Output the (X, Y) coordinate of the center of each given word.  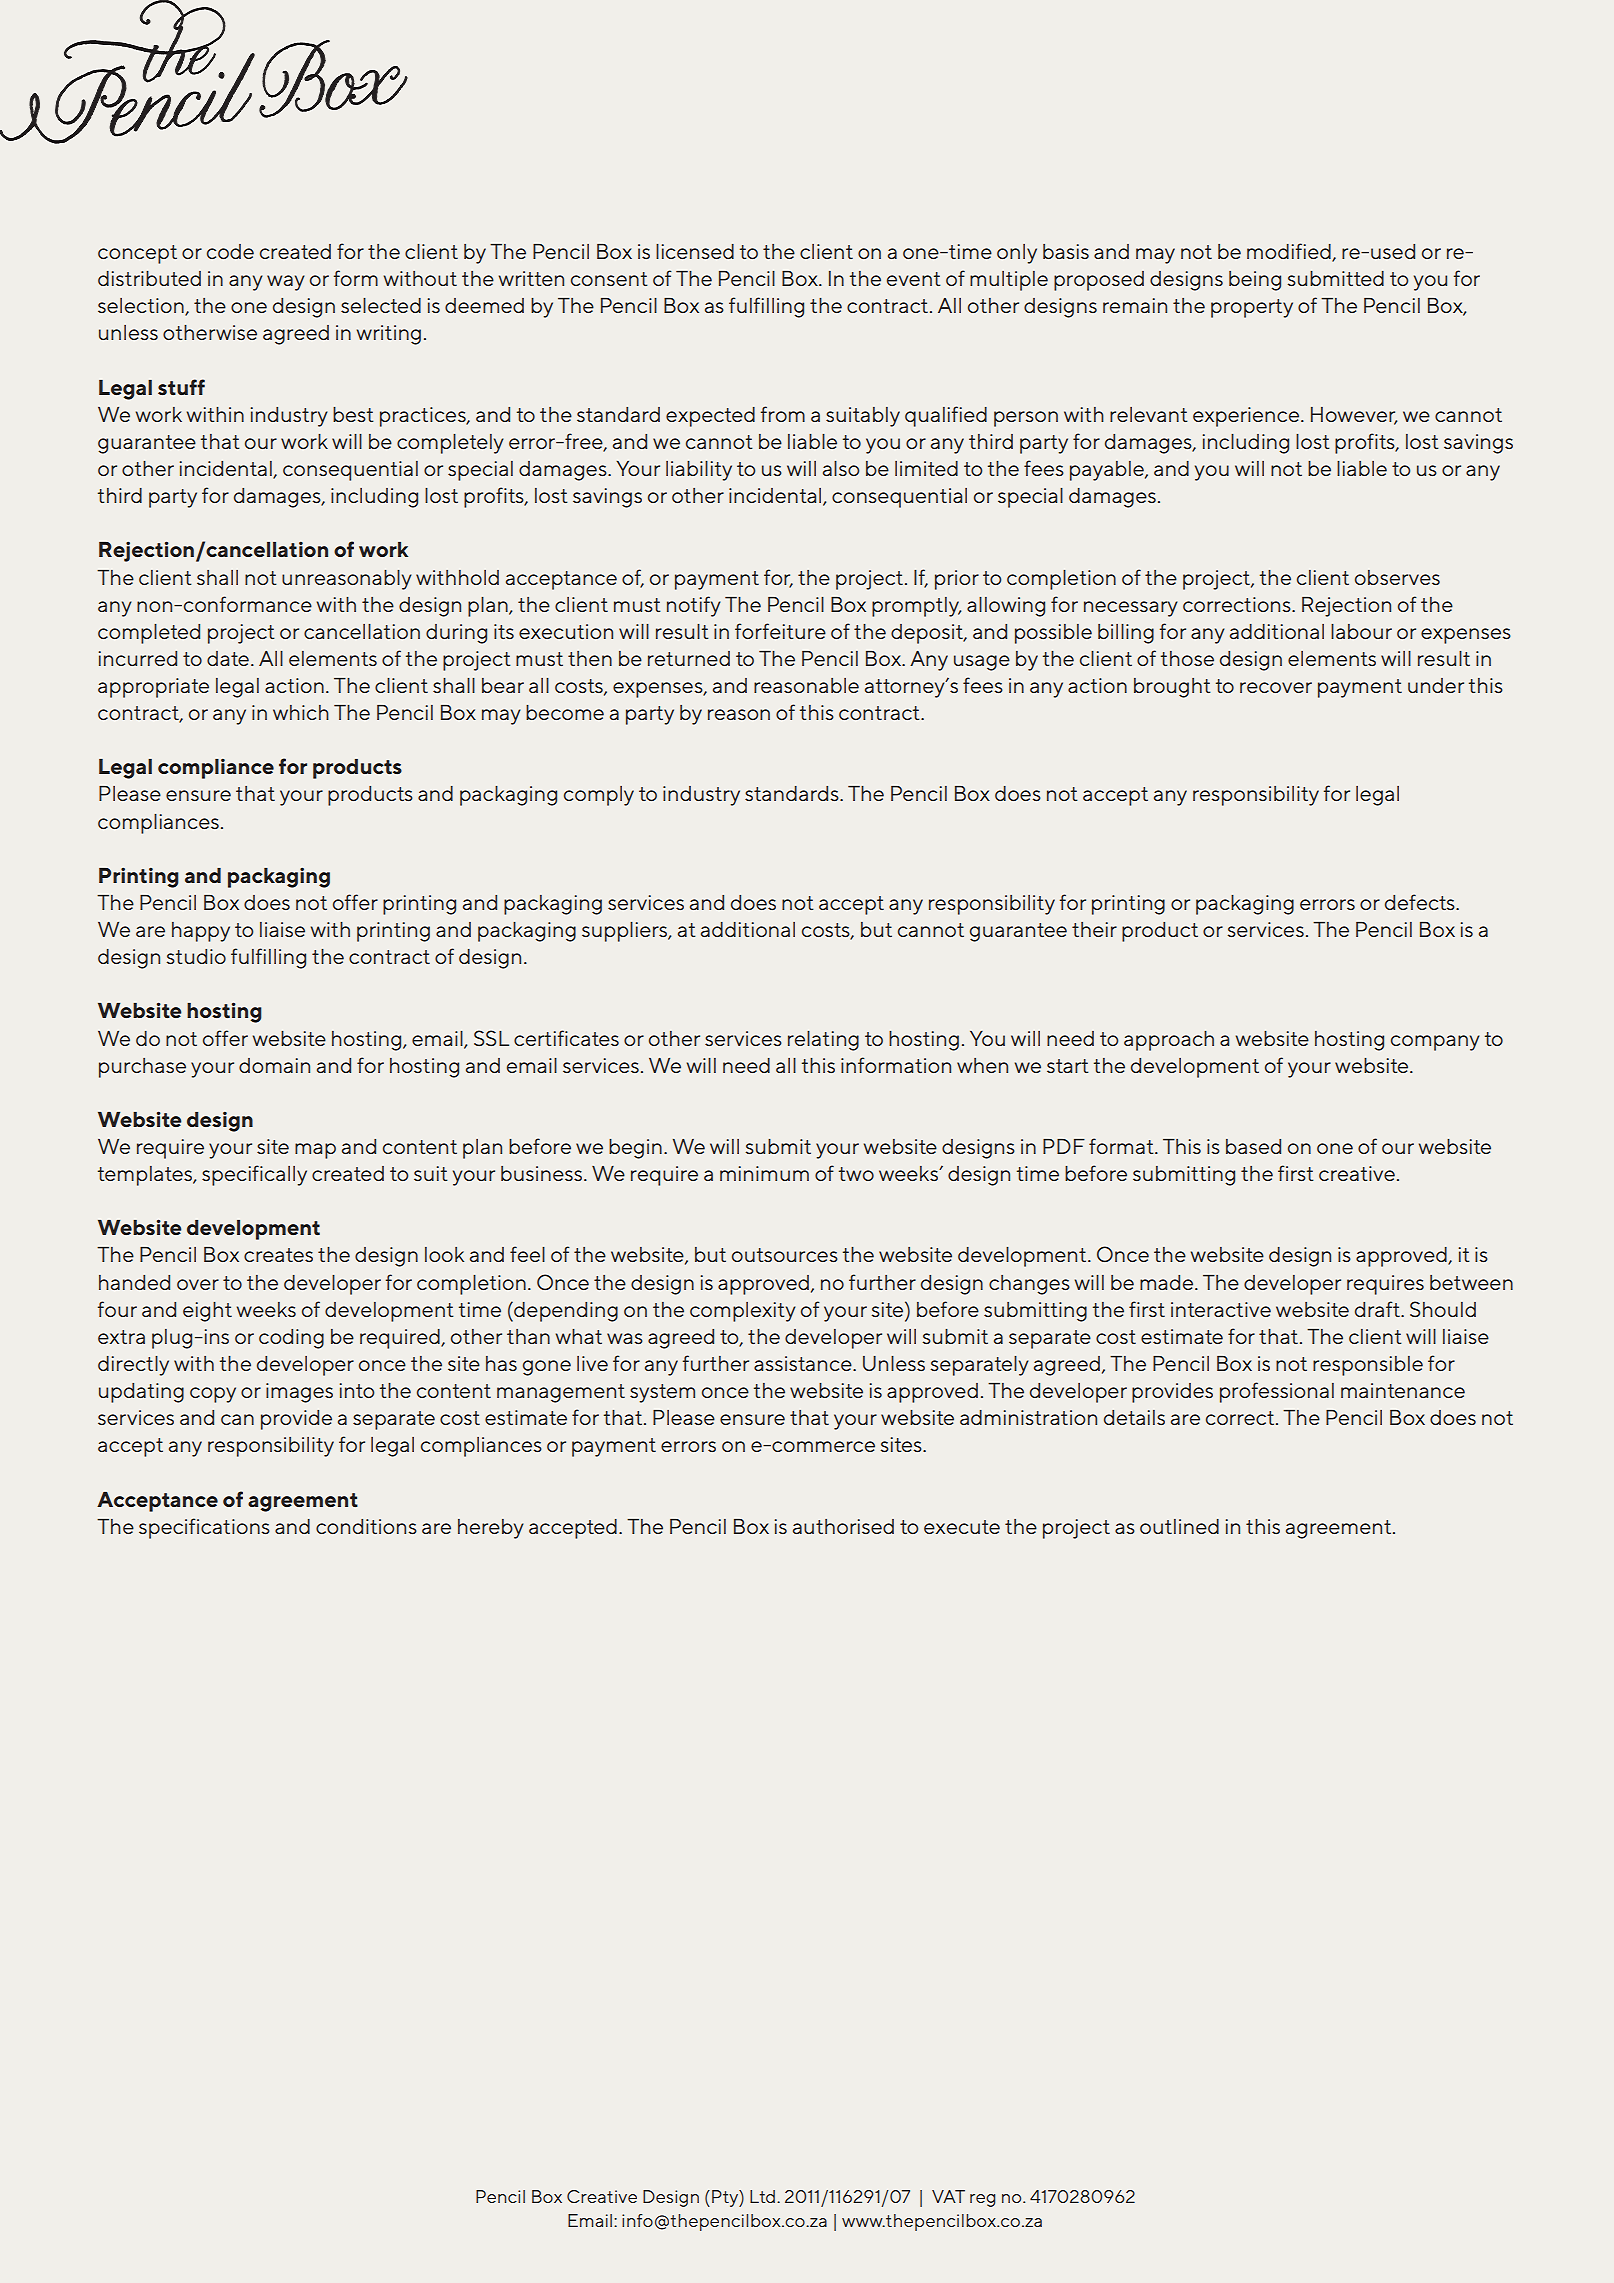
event (914, 279)
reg (982, 2200)
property (1252, 308)
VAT (948, 2196)
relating (823, 1041)
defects (1421, 902)
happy (201, 932)
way (286, 283)
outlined (1179, 1526)
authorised (843, 1526)
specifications (204, 1528)
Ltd (762, 2196)
